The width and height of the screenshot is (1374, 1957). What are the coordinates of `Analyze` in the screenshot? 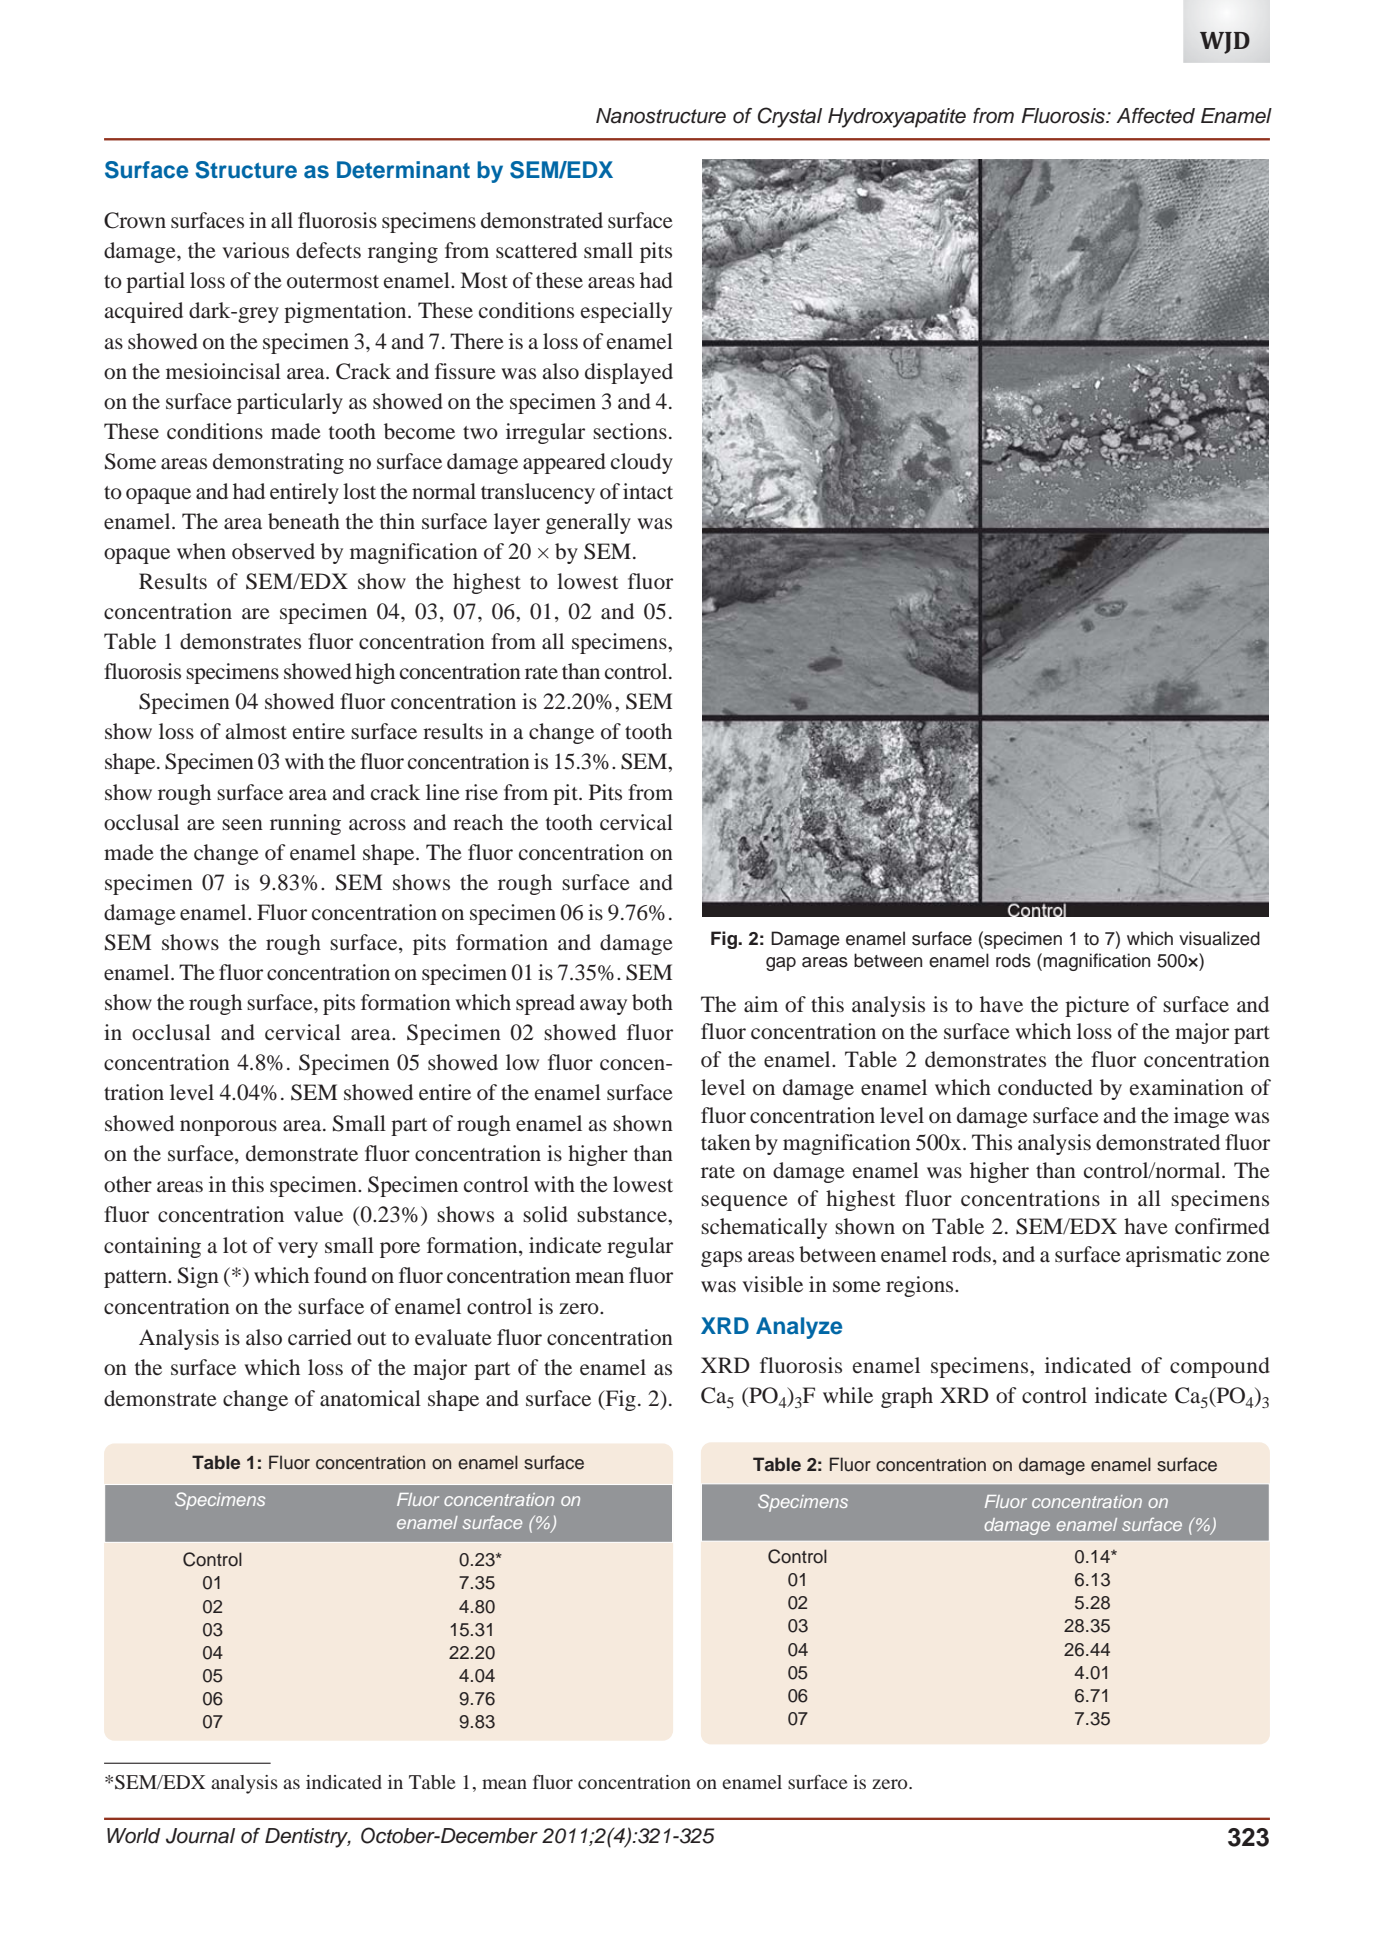 It's located at (799, 1328).
